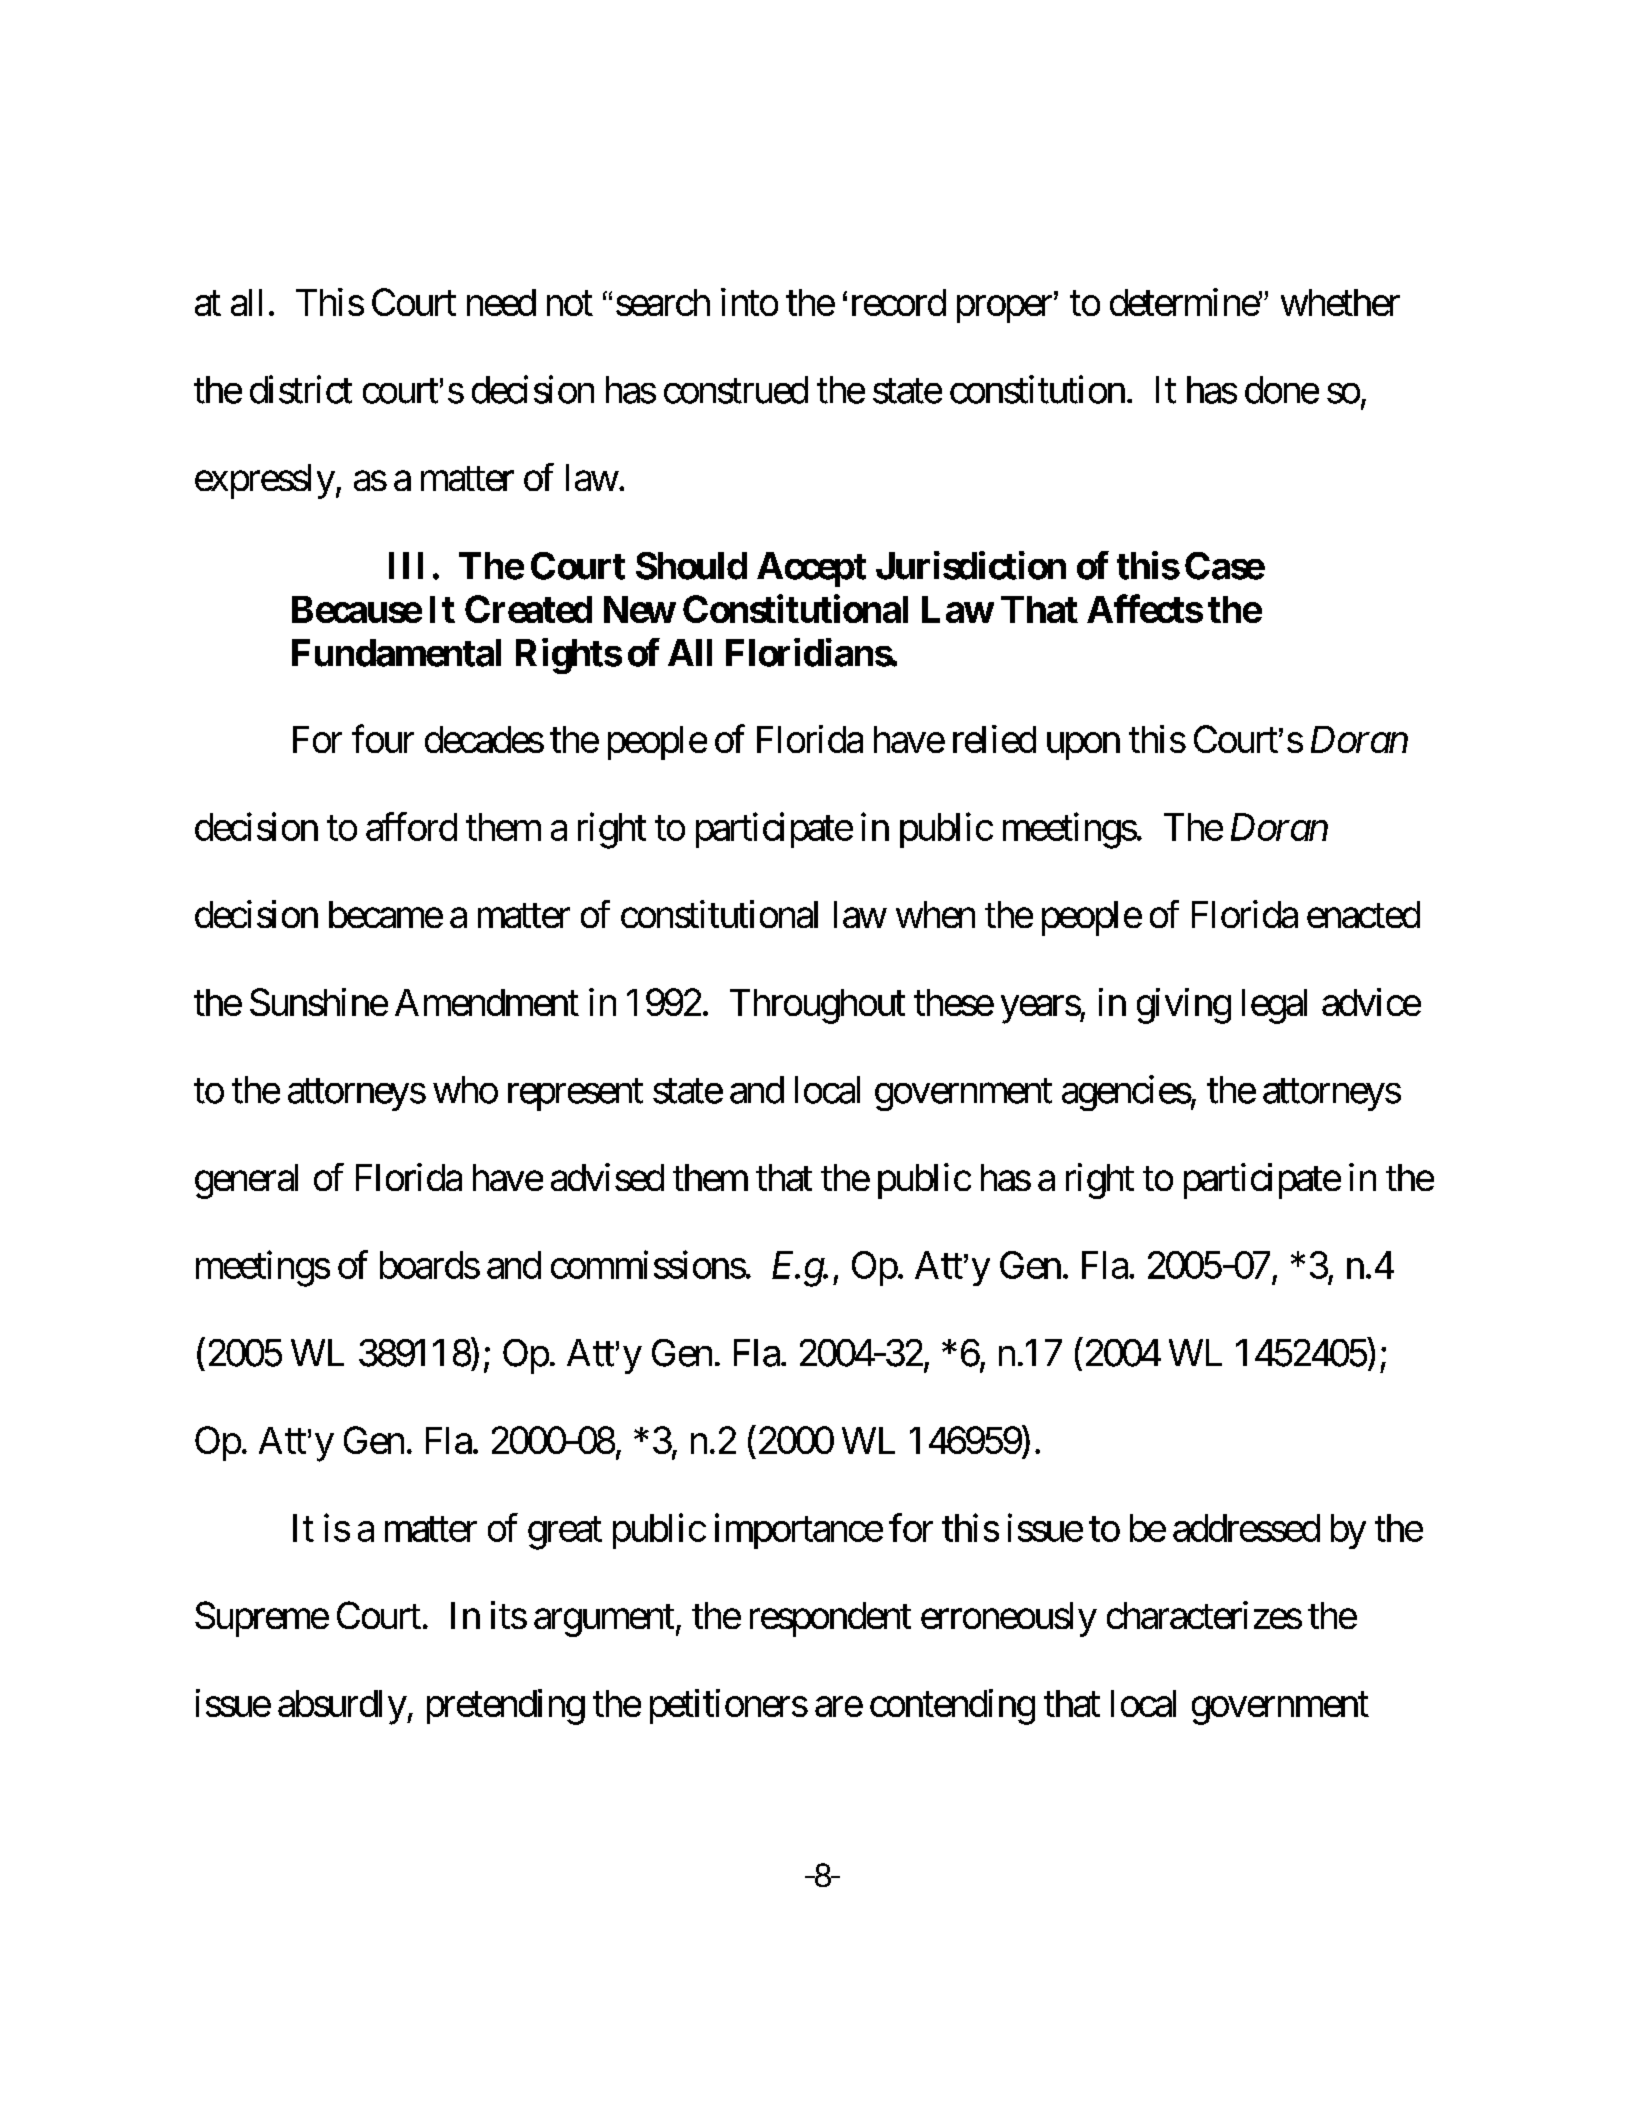  Describe the element at coordinates (342, 1707) in the screenshot. I see `absurdly` at that location.
